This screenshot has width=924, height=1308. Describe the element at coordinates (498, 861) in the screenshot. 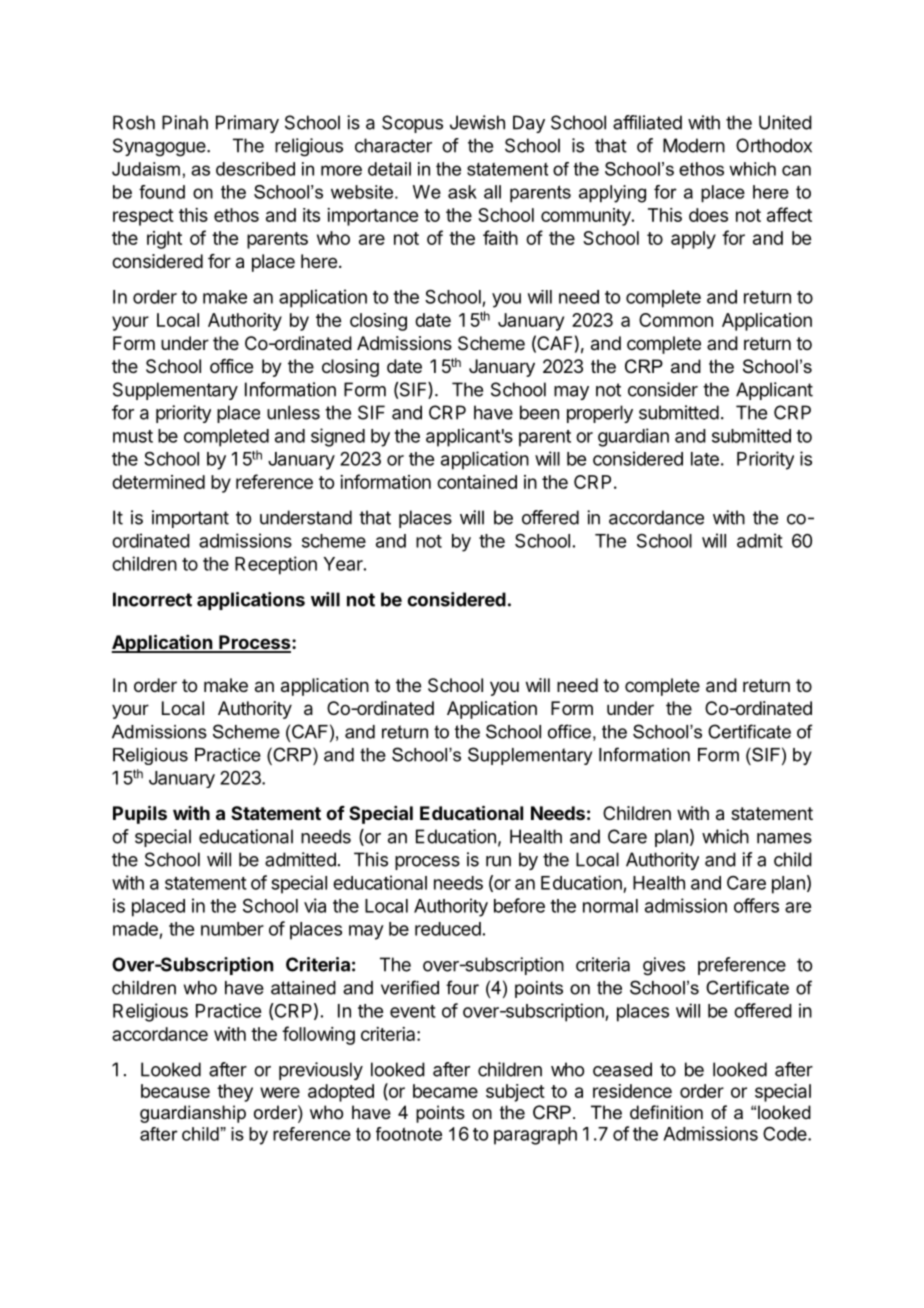

I see `run` at that location.
